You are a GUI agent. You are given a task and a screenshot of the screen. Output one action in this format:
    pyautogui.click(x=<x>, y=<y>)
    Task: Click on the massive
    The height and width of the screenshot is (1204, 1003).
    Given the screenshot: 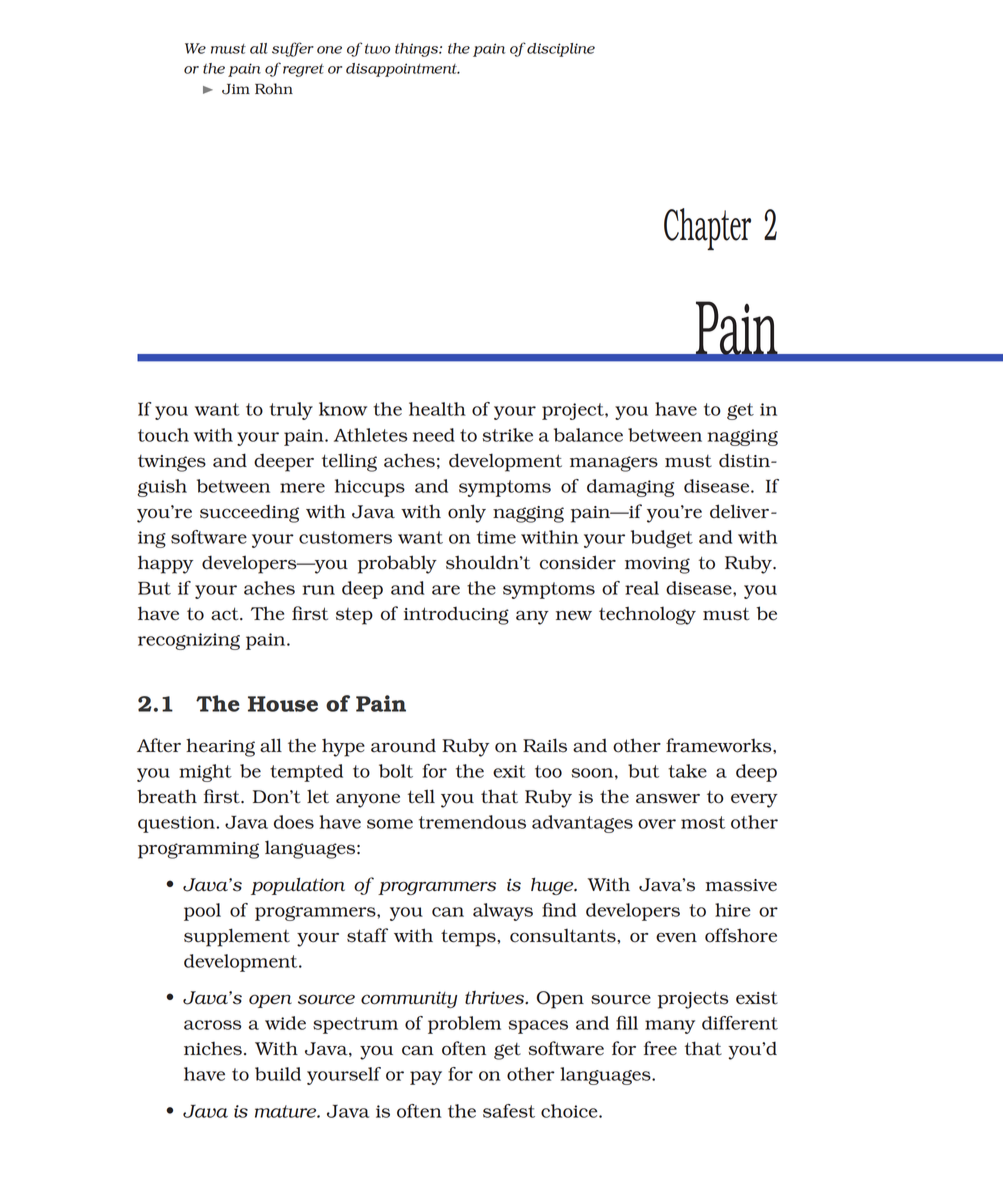 What is the action you would take?
    pyautogui.click(x=741, y=885)
